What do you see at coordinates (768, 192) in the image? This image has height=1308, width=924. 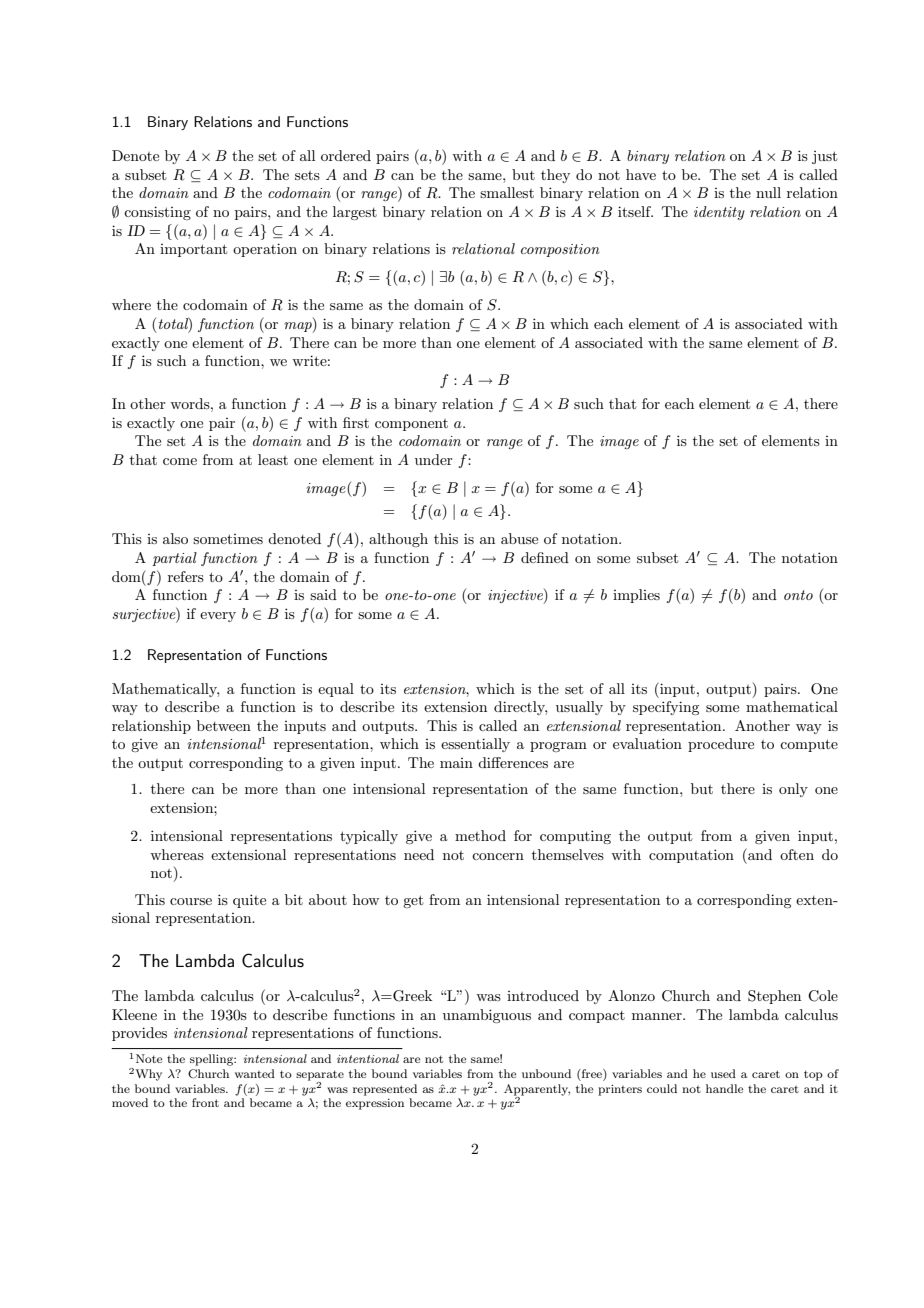 I see `null` at bounding box center [768, 192].
